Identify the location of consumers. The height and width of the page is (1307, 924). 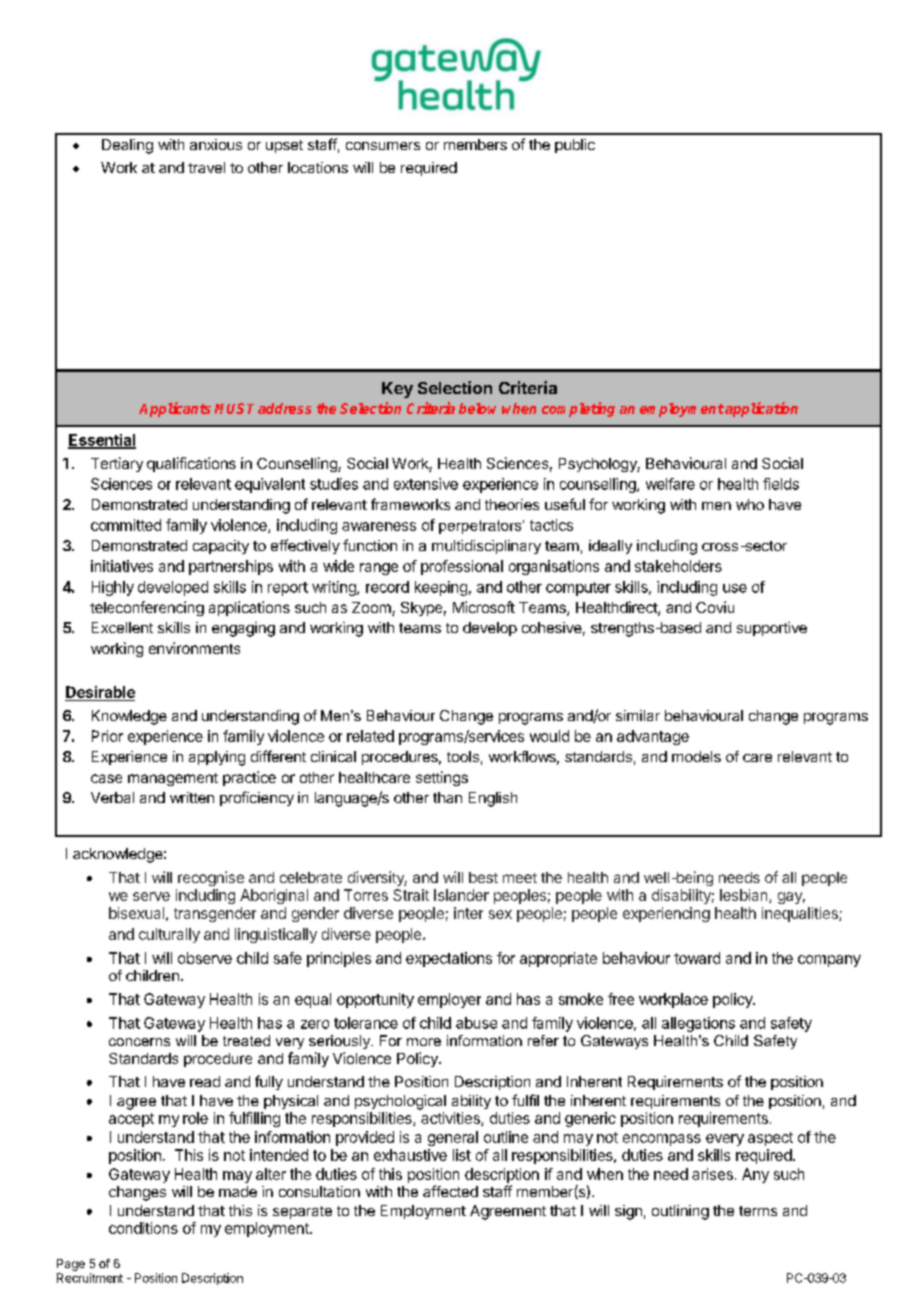
(383, 146).
